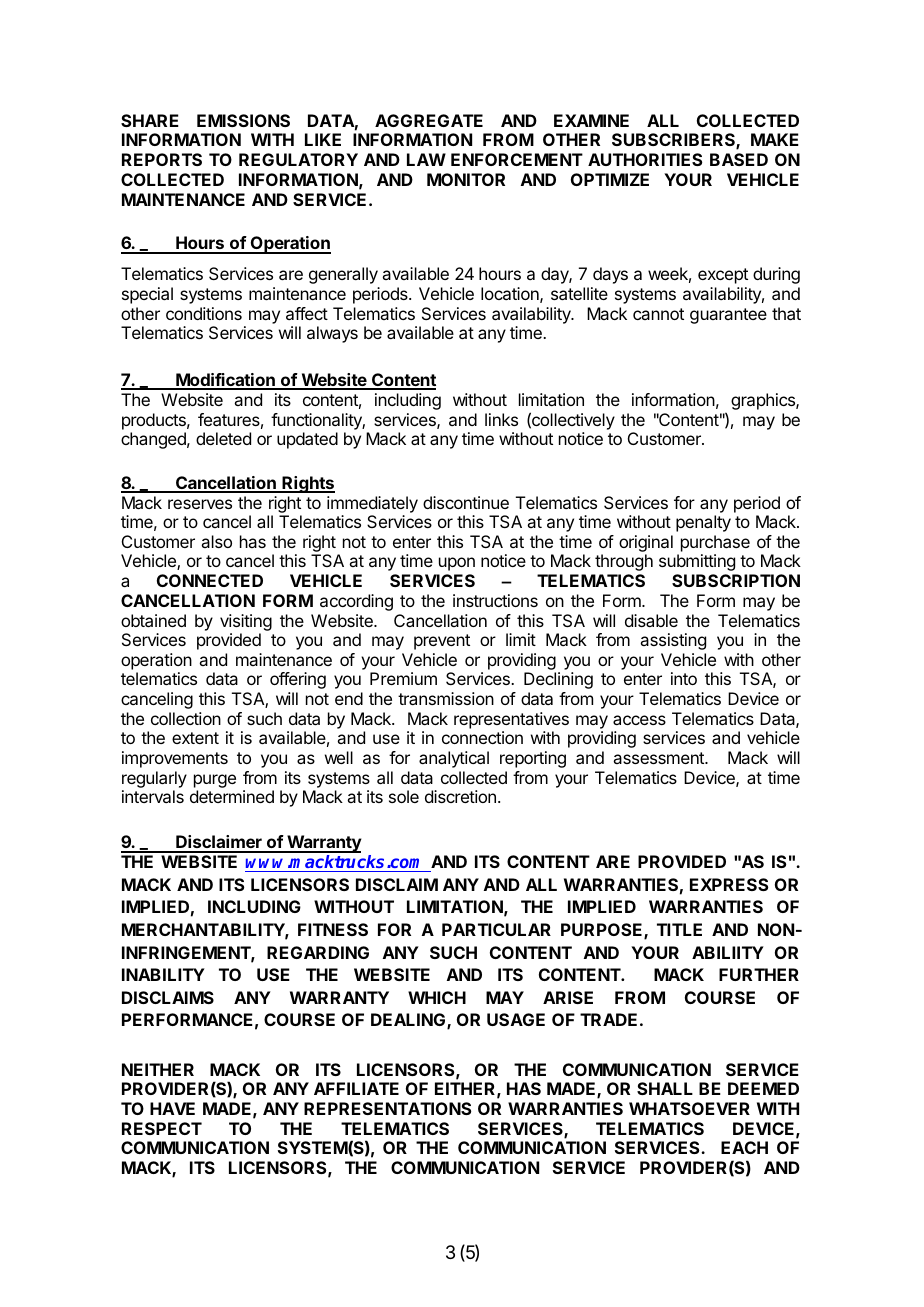 The height and width of the document is (1307, 924). Describe the element at coordinates (243, 120) in the document. I see `EMISSIONS` at that location.
